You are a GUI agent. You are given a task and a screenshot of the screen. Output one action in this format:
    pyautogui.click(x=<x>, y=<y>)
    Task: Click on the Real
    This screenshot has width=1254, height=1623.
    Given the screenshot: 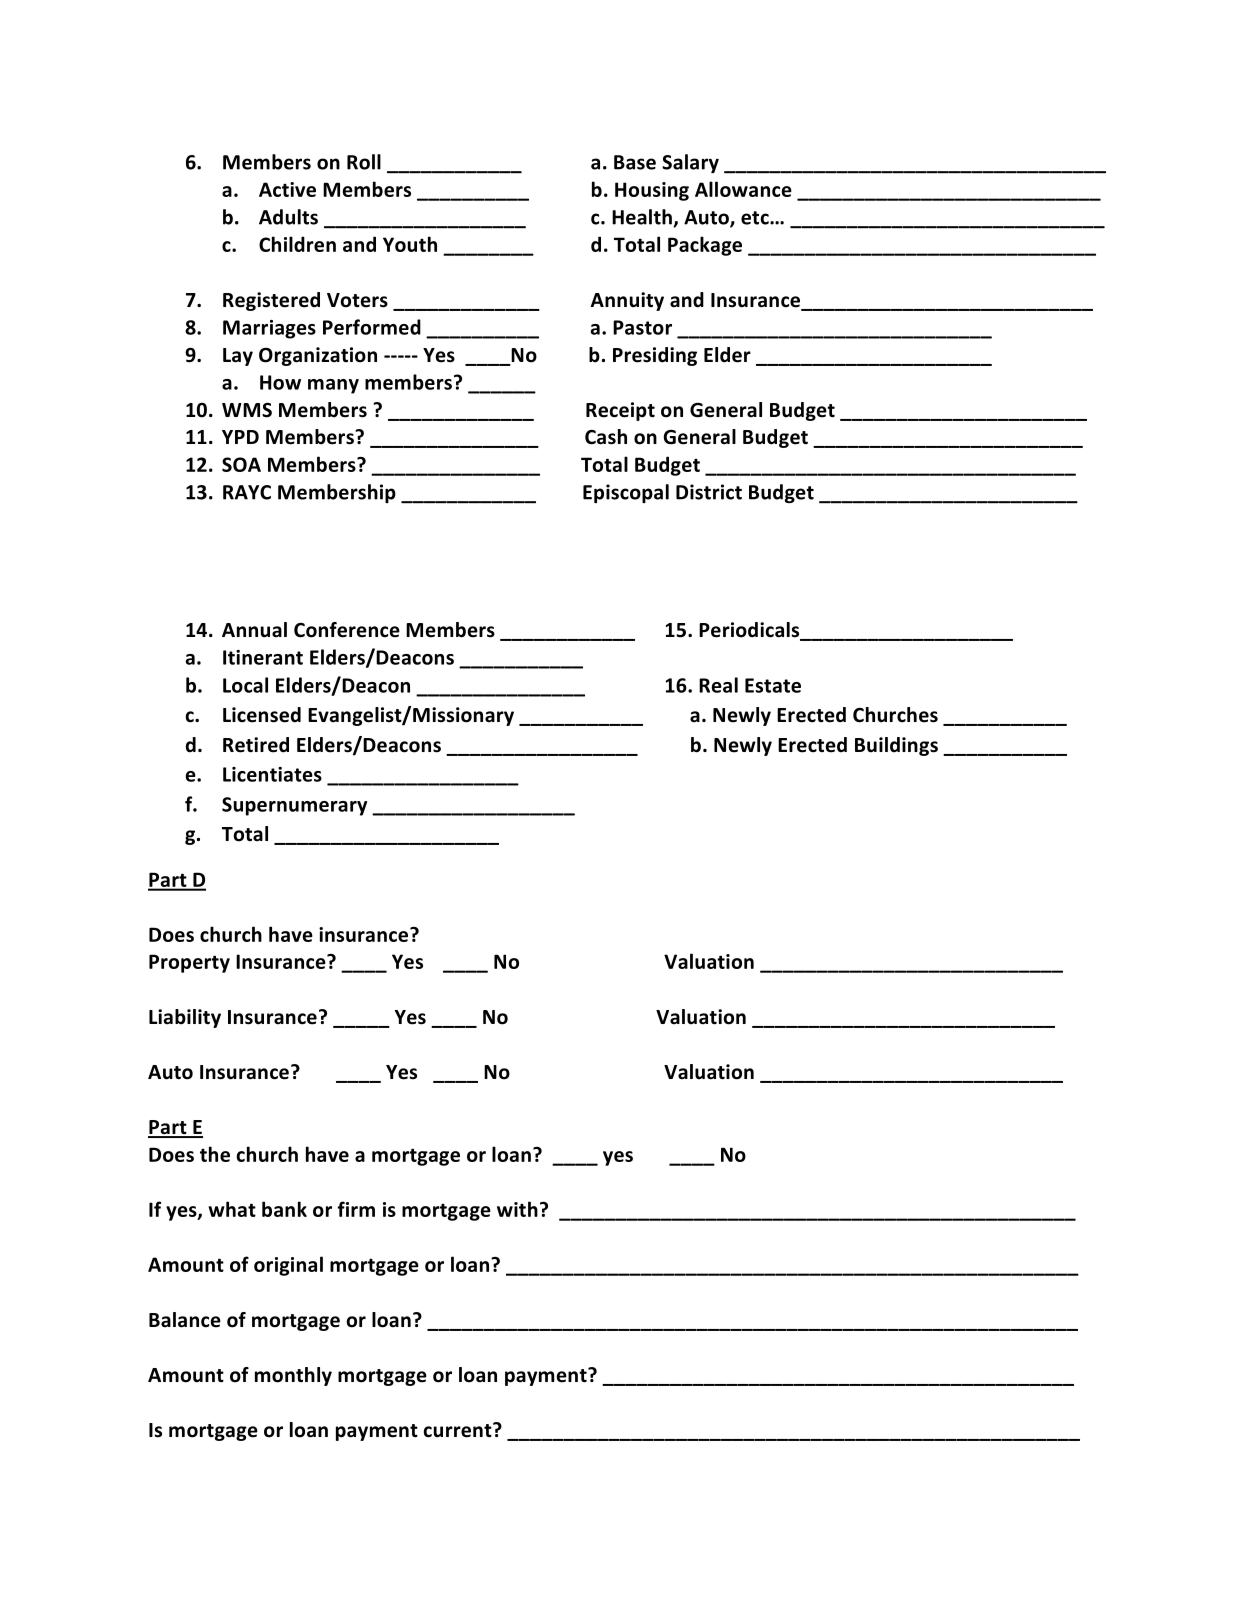 What is the action you would take?
    pyautogui.click(x=718, y=685)
